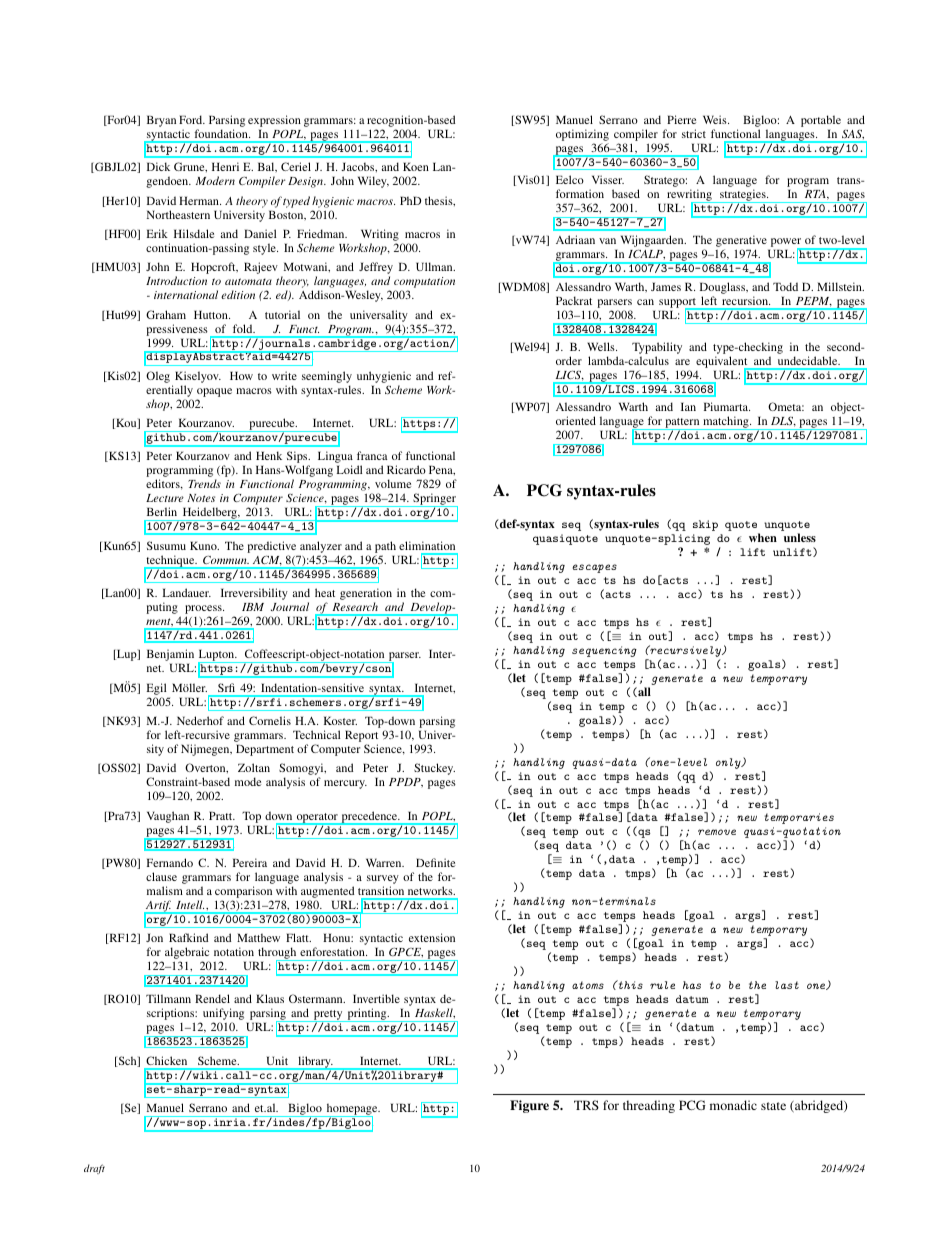  I want to click on Vaughan, so click(168, 817).
